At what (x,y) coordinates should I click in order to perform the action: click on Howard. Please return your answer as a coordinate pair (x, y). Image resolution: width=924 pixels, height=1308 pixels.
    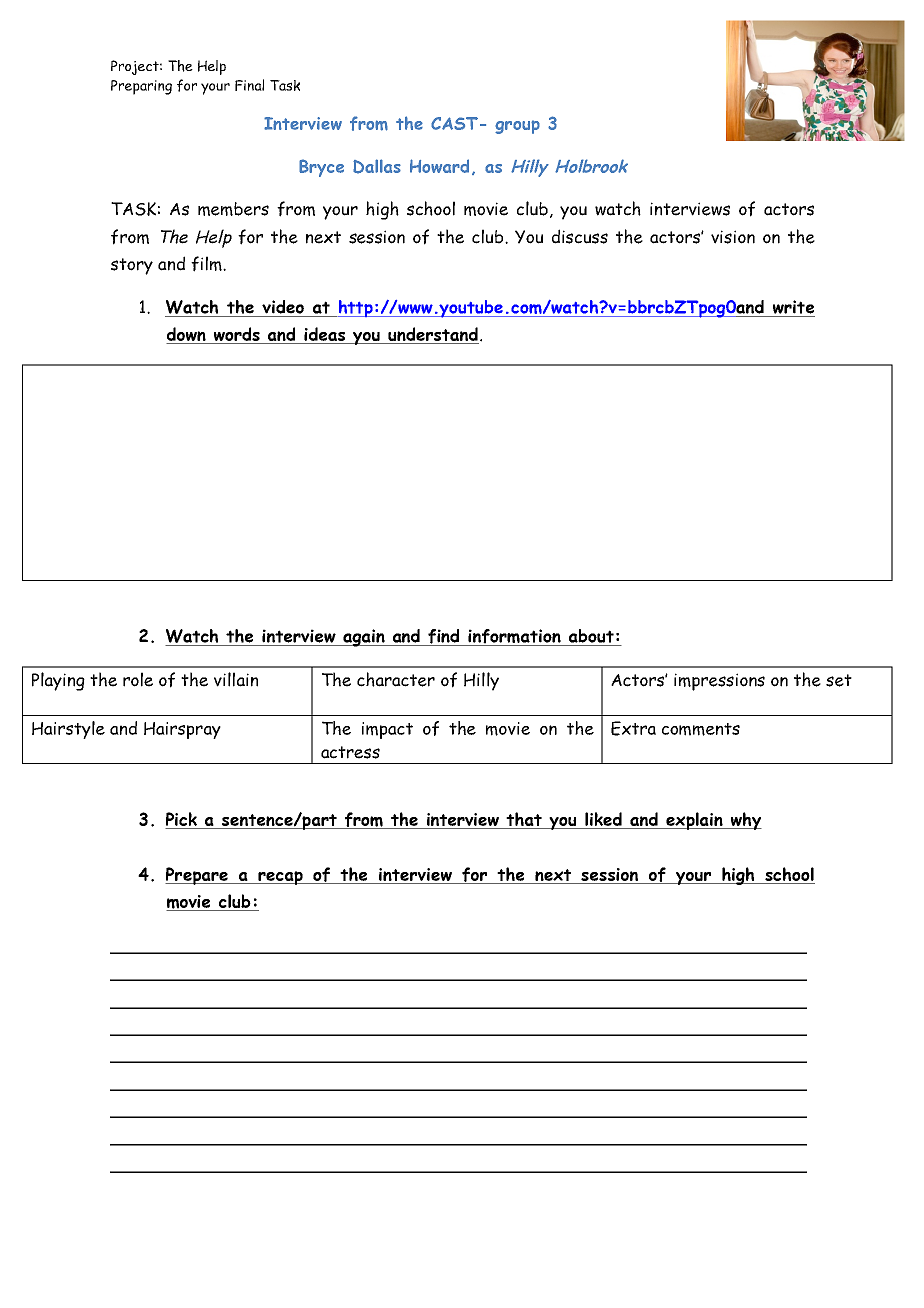
    Looking at the image, I should click on (439, 166).
